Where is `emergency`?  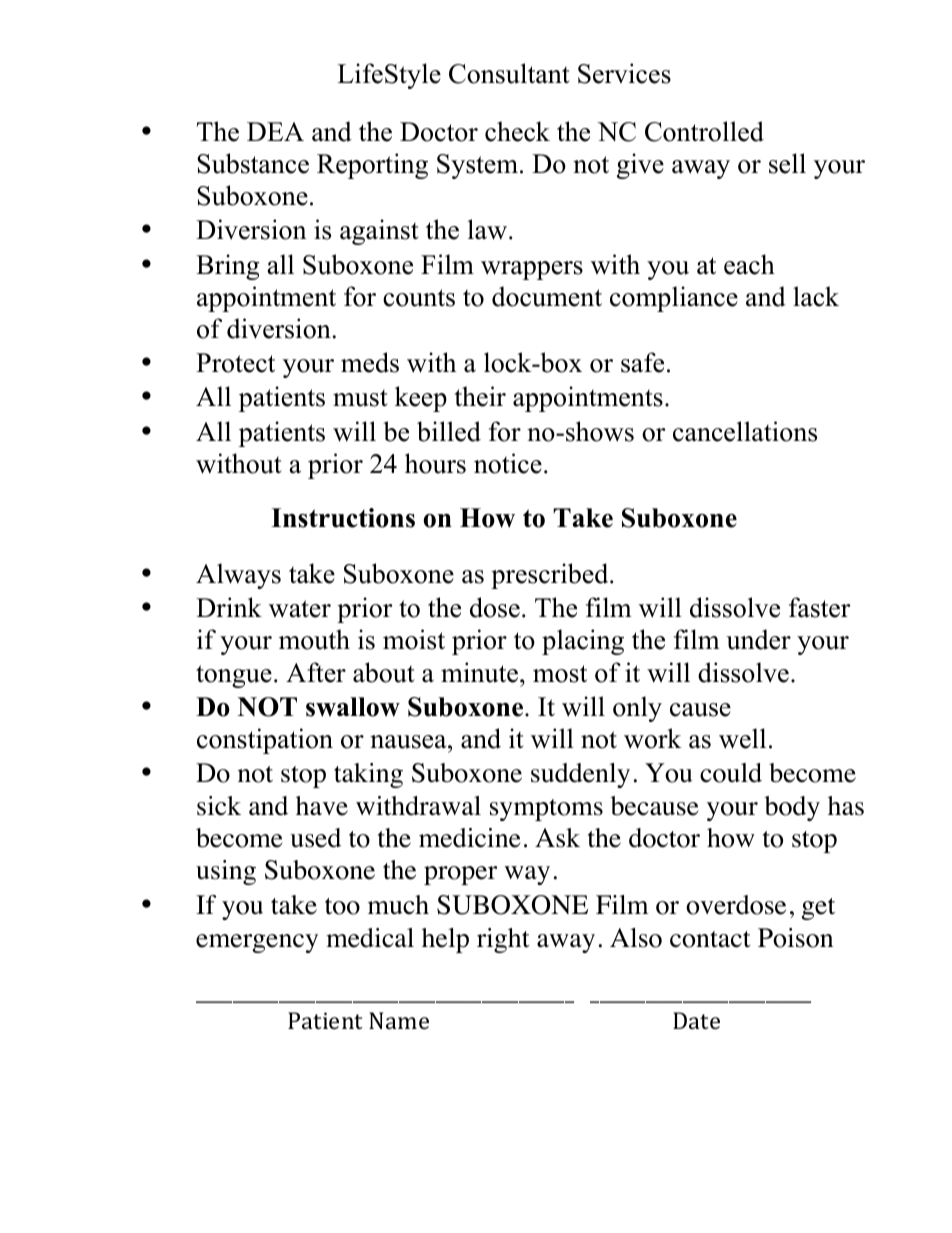 emergency is located at coordinates (257, 943).
